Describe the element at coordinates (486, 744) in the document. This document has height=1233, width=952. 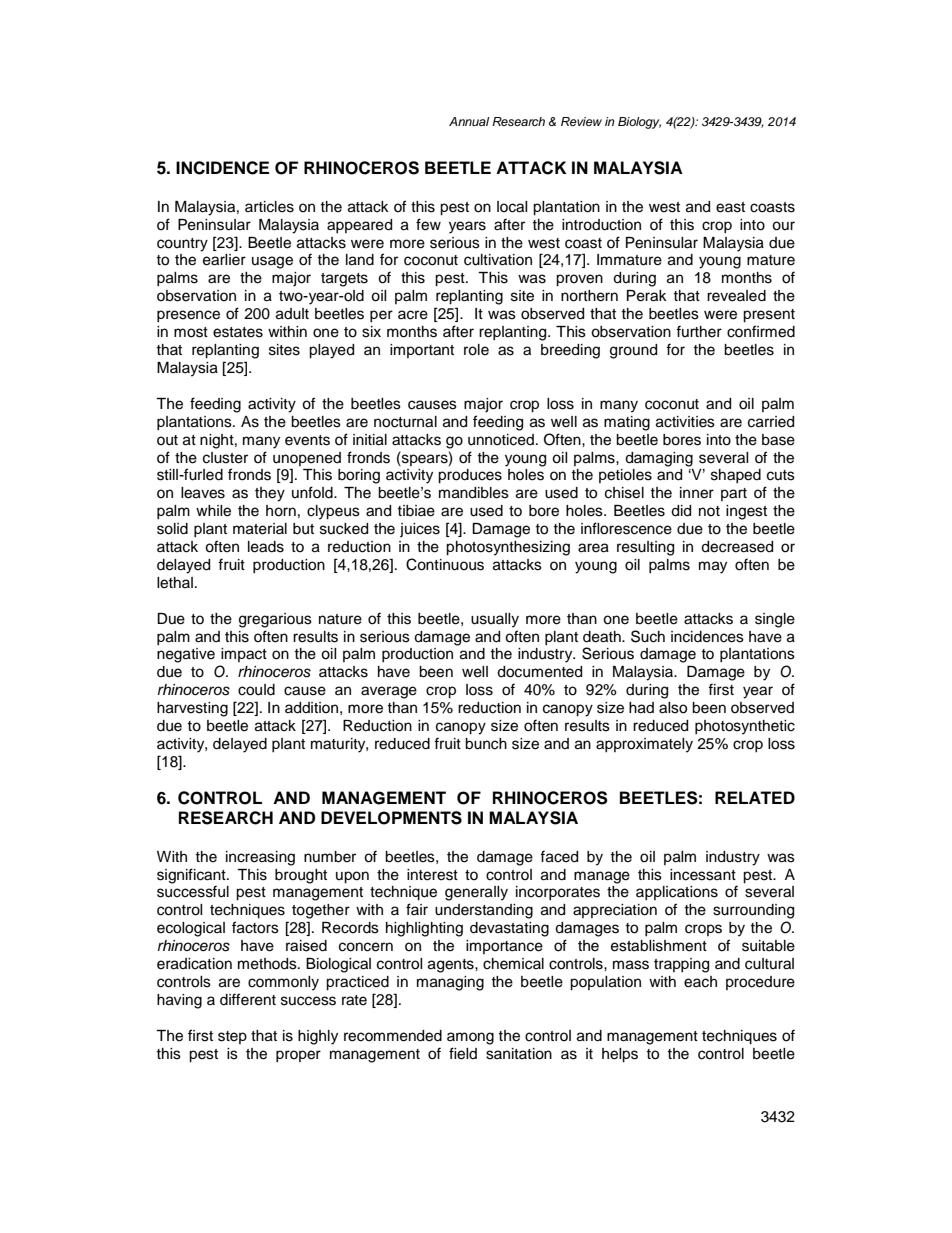
I see `bunch` at that location.
